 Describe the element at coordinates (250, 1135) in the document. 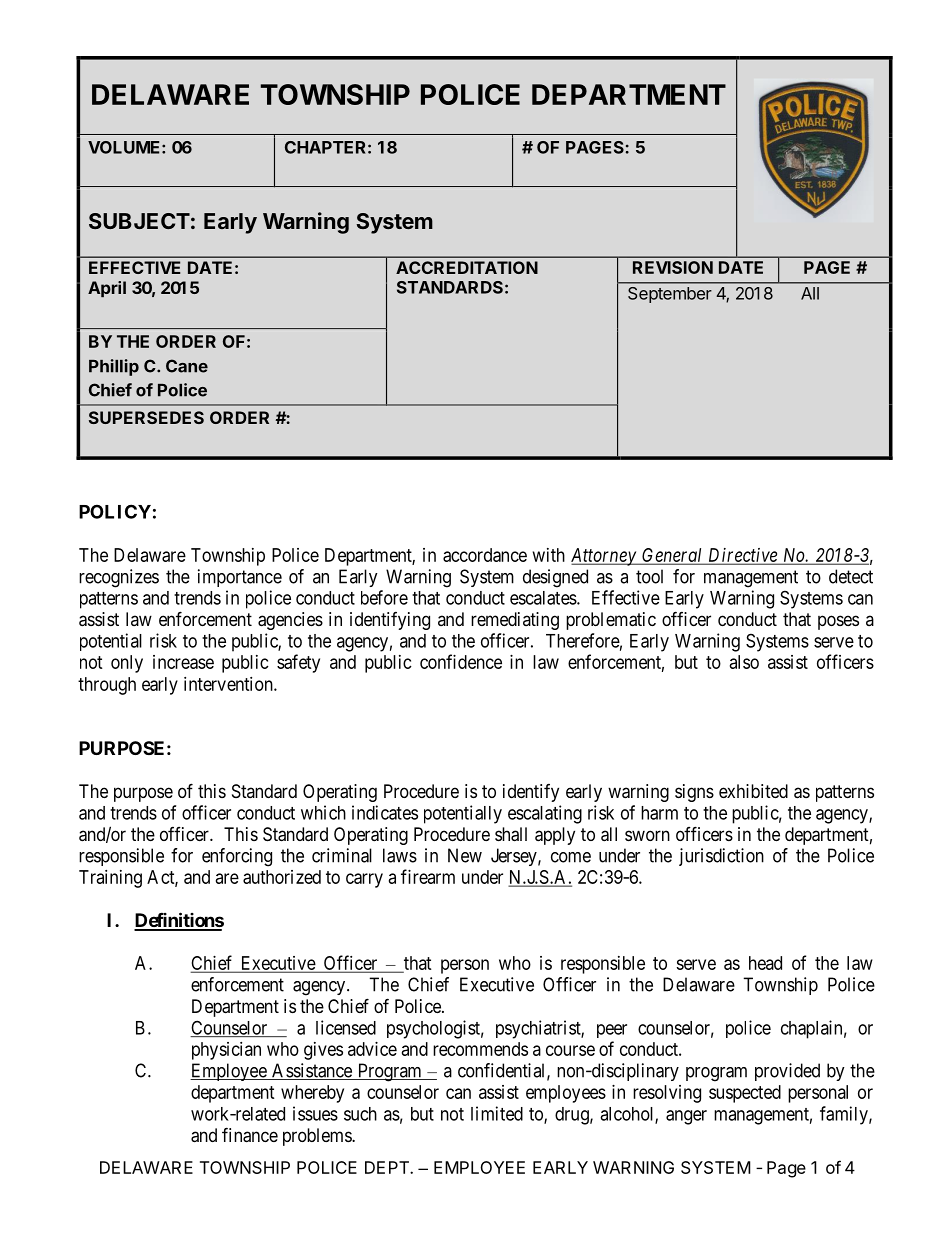

I see `finance` at that location.
